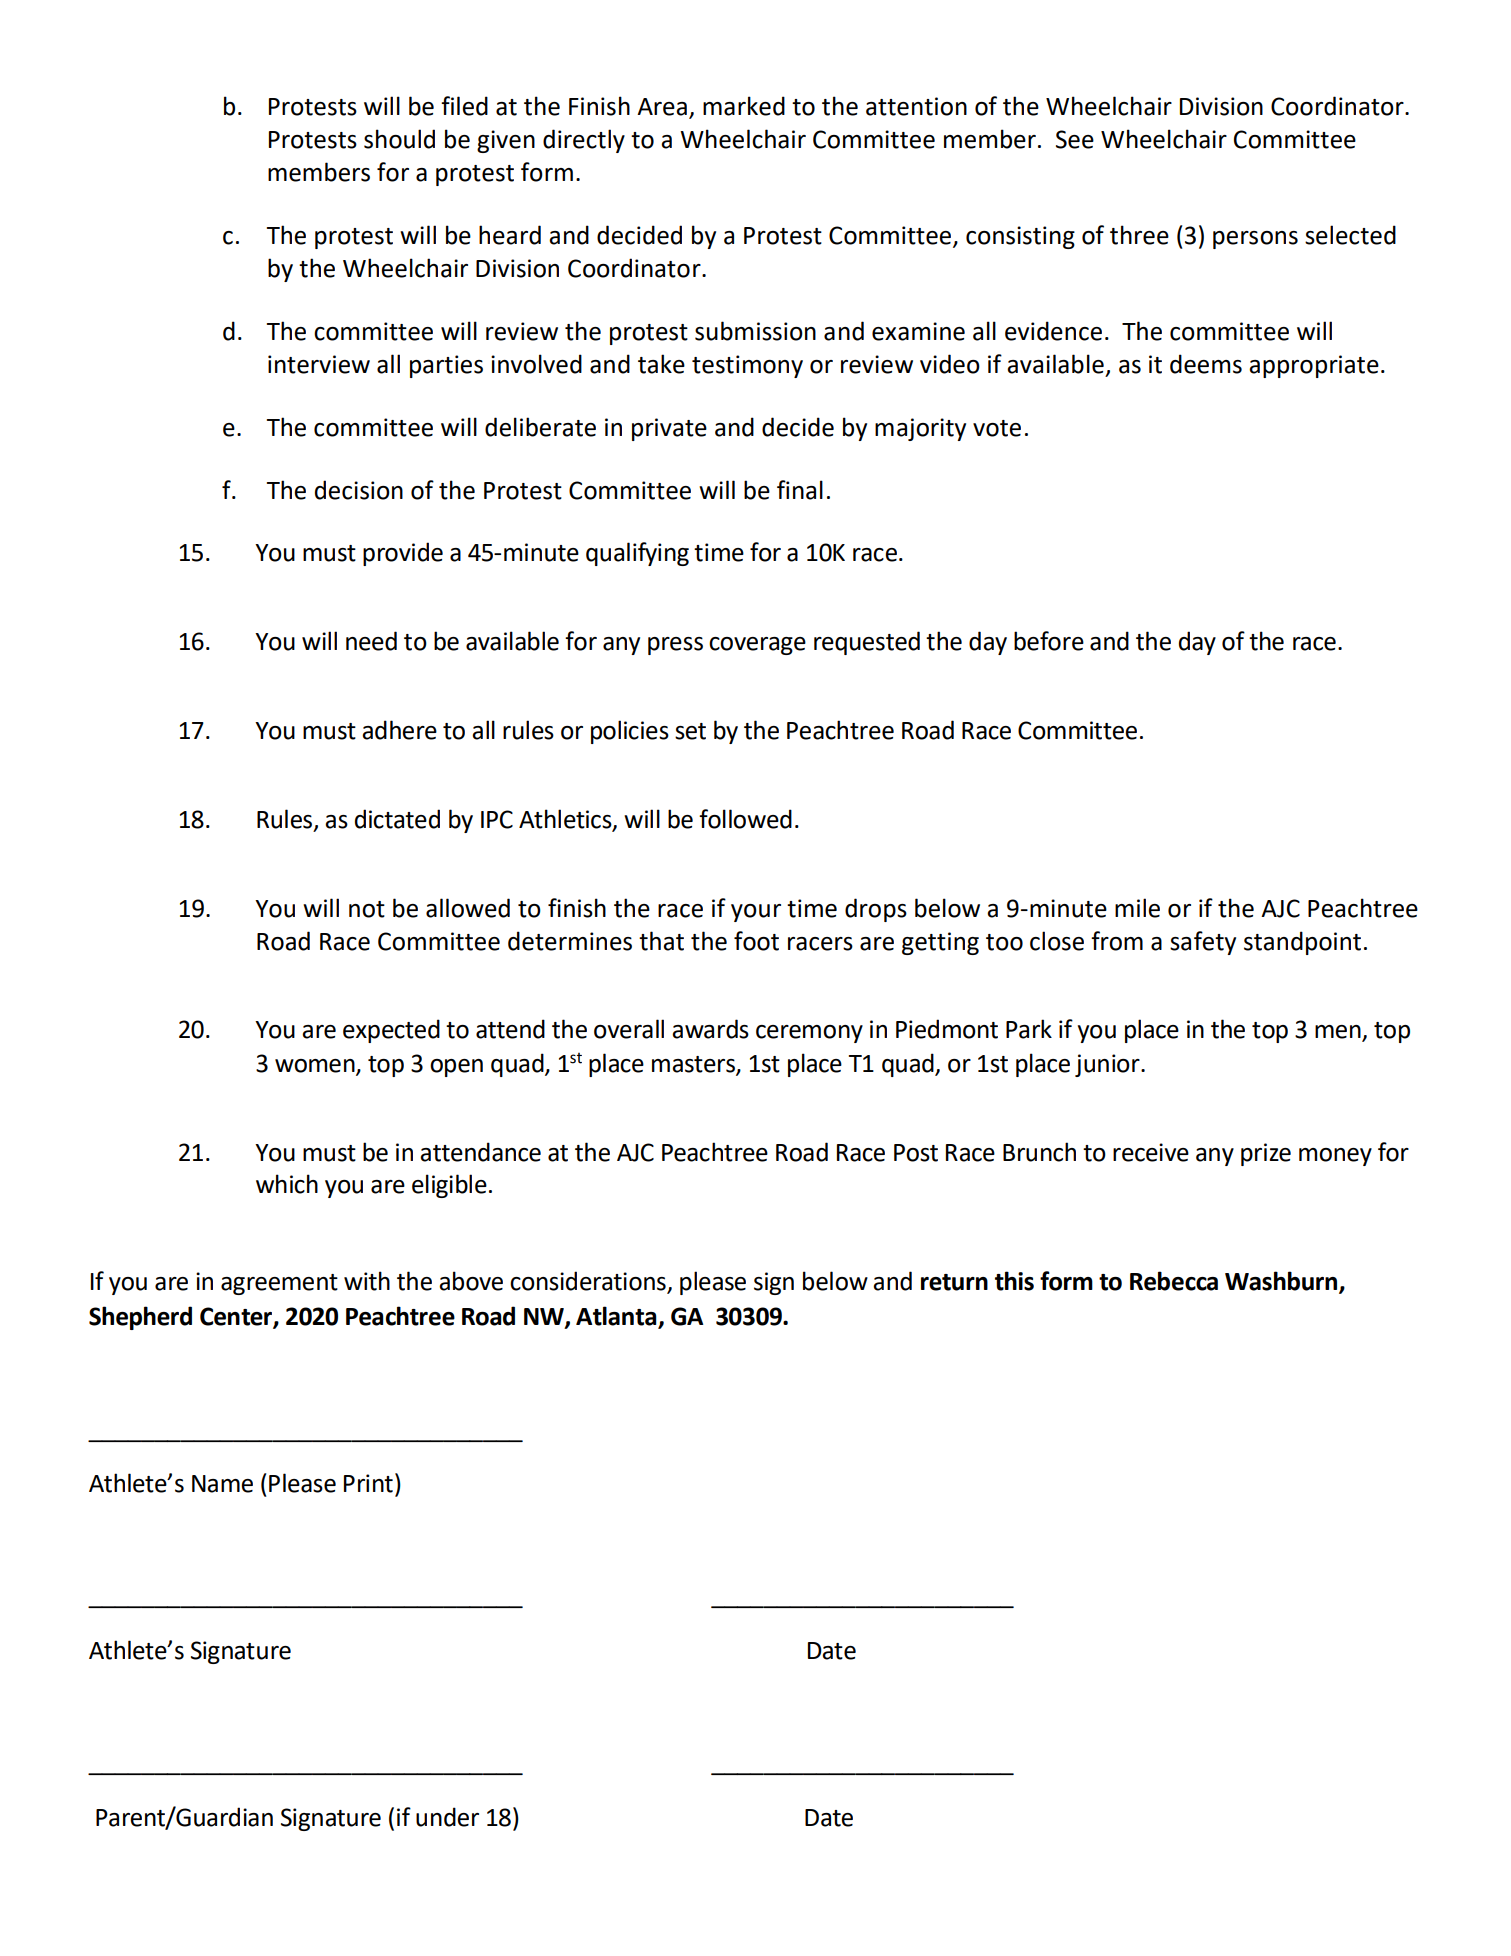  Describe the element at coordinates (800, 490) in the image. I see `final` at that location.
